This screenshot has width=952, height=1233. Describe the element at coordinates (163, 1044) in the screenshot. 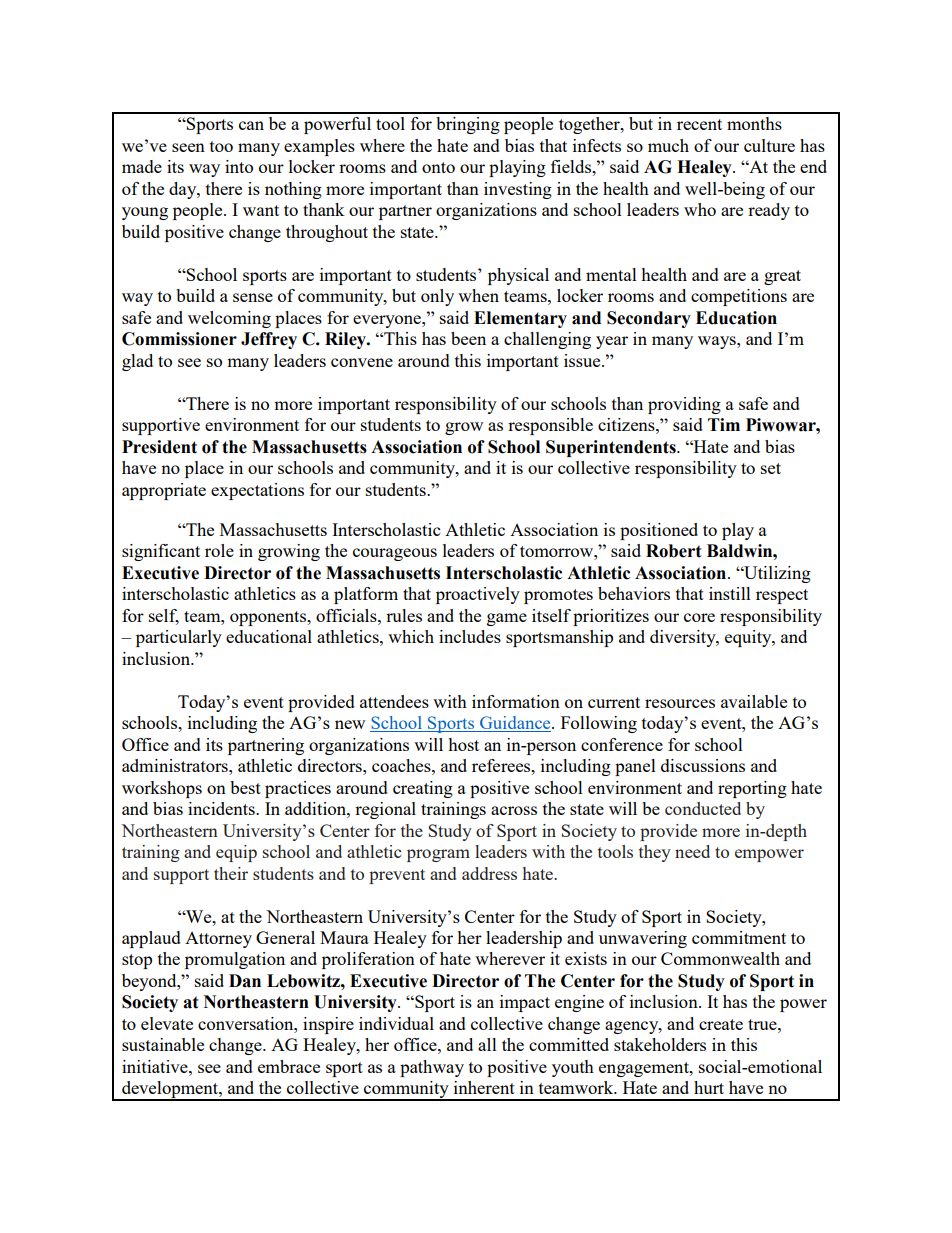

I see `sustainable` at that location.
